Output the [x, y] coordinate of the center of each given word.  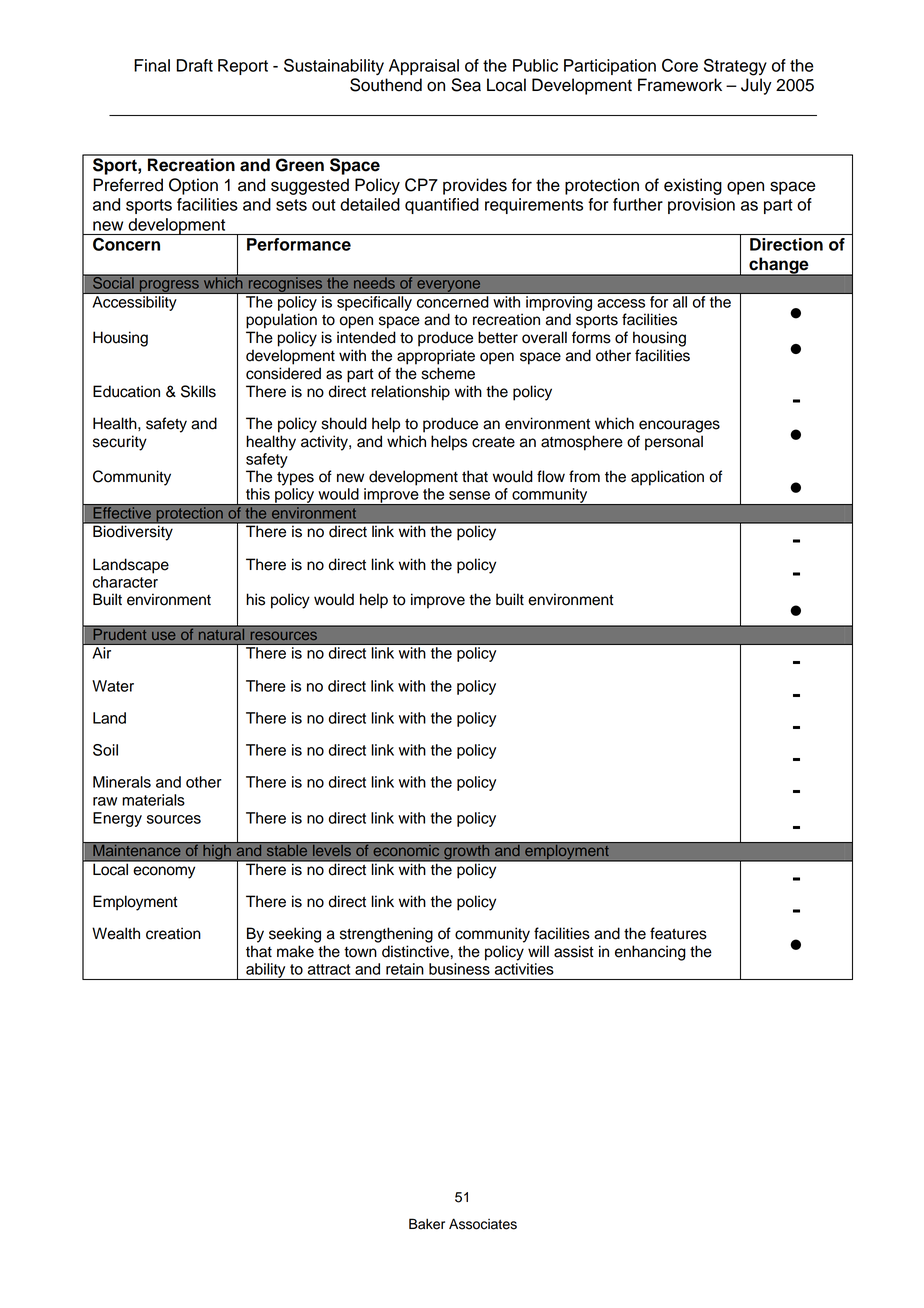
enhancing [650, 953]
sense [469, 495]
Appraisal [424, 67]
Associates [483, 1224]
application [667, 478]
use [163, 635]
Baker [427, 1224]
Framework [680, 85]
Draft [194, 65]
